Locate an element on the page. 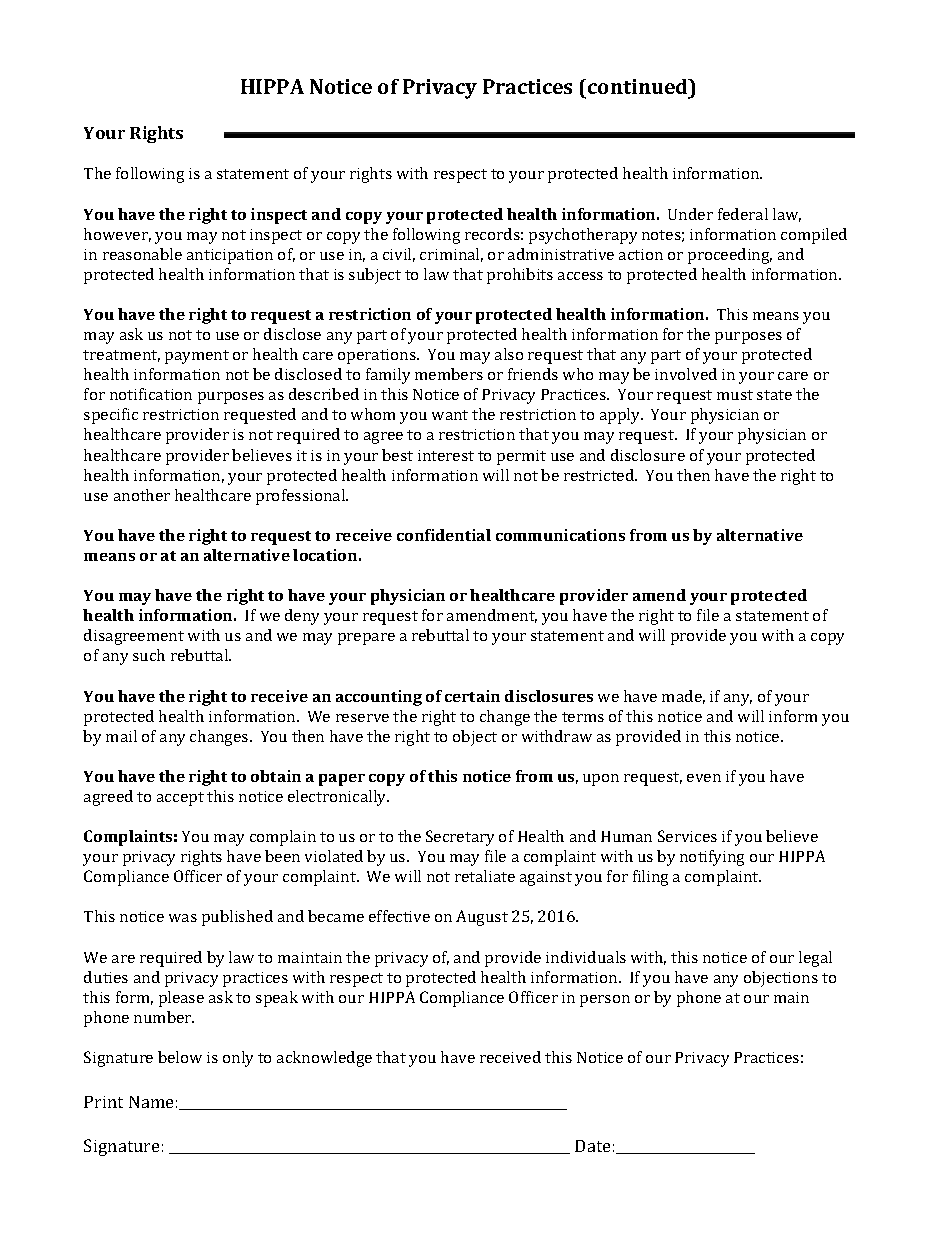 The image size is (952, 1233). acknowledge is located at coordinates (324, 1059).
